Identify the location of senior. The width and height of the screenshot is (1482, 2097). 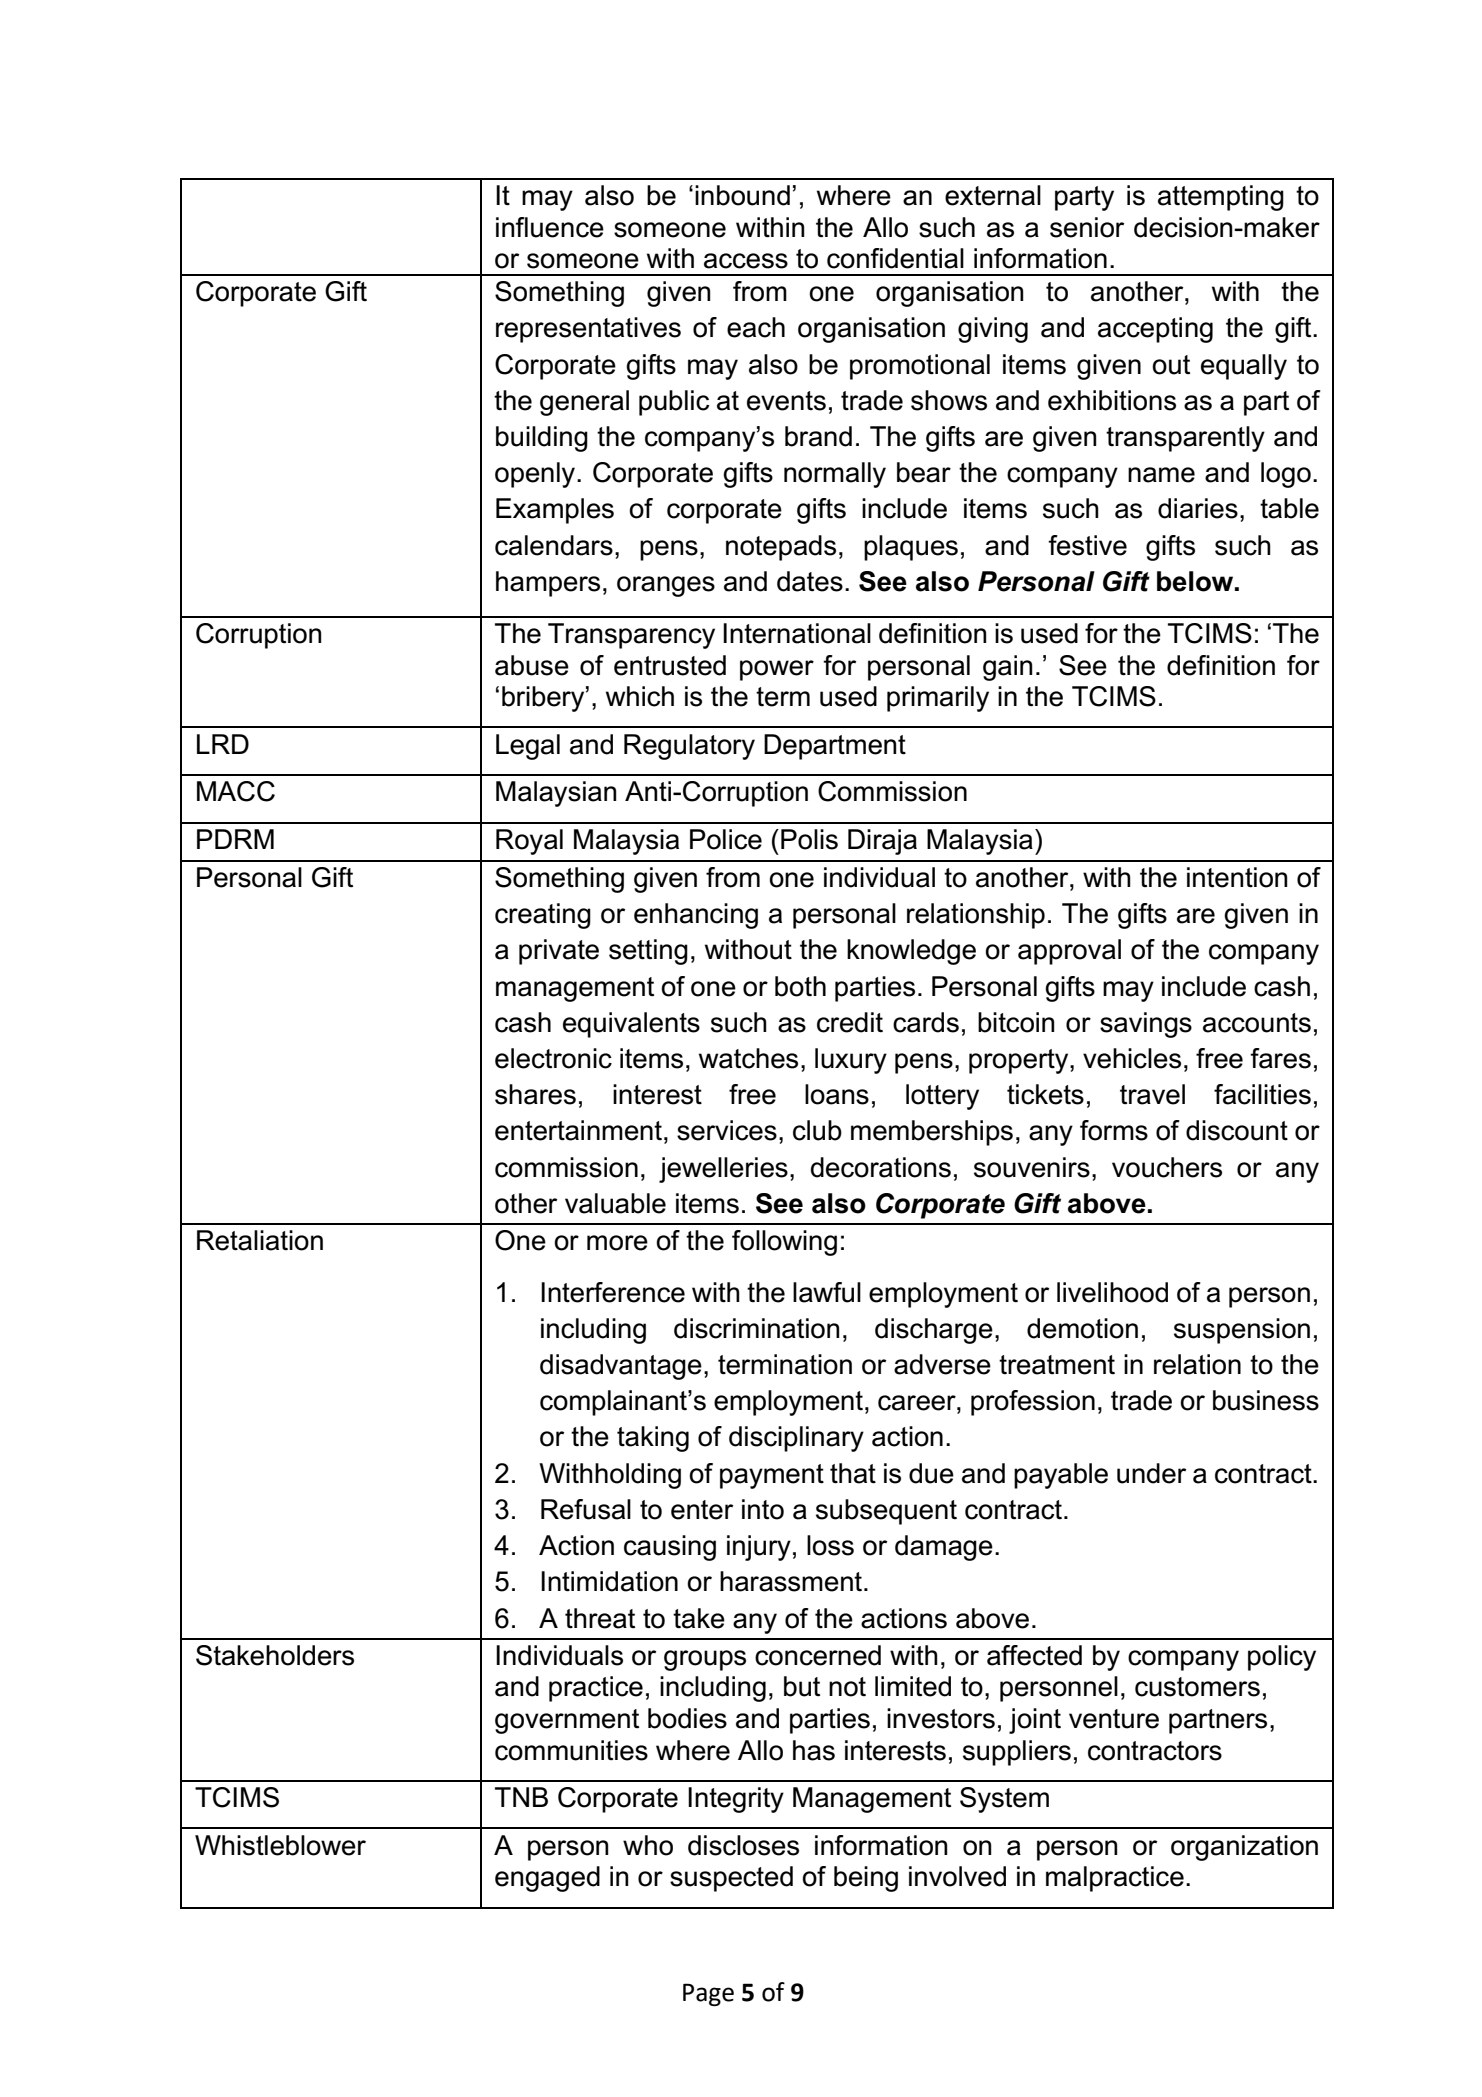
(1087, 227).
